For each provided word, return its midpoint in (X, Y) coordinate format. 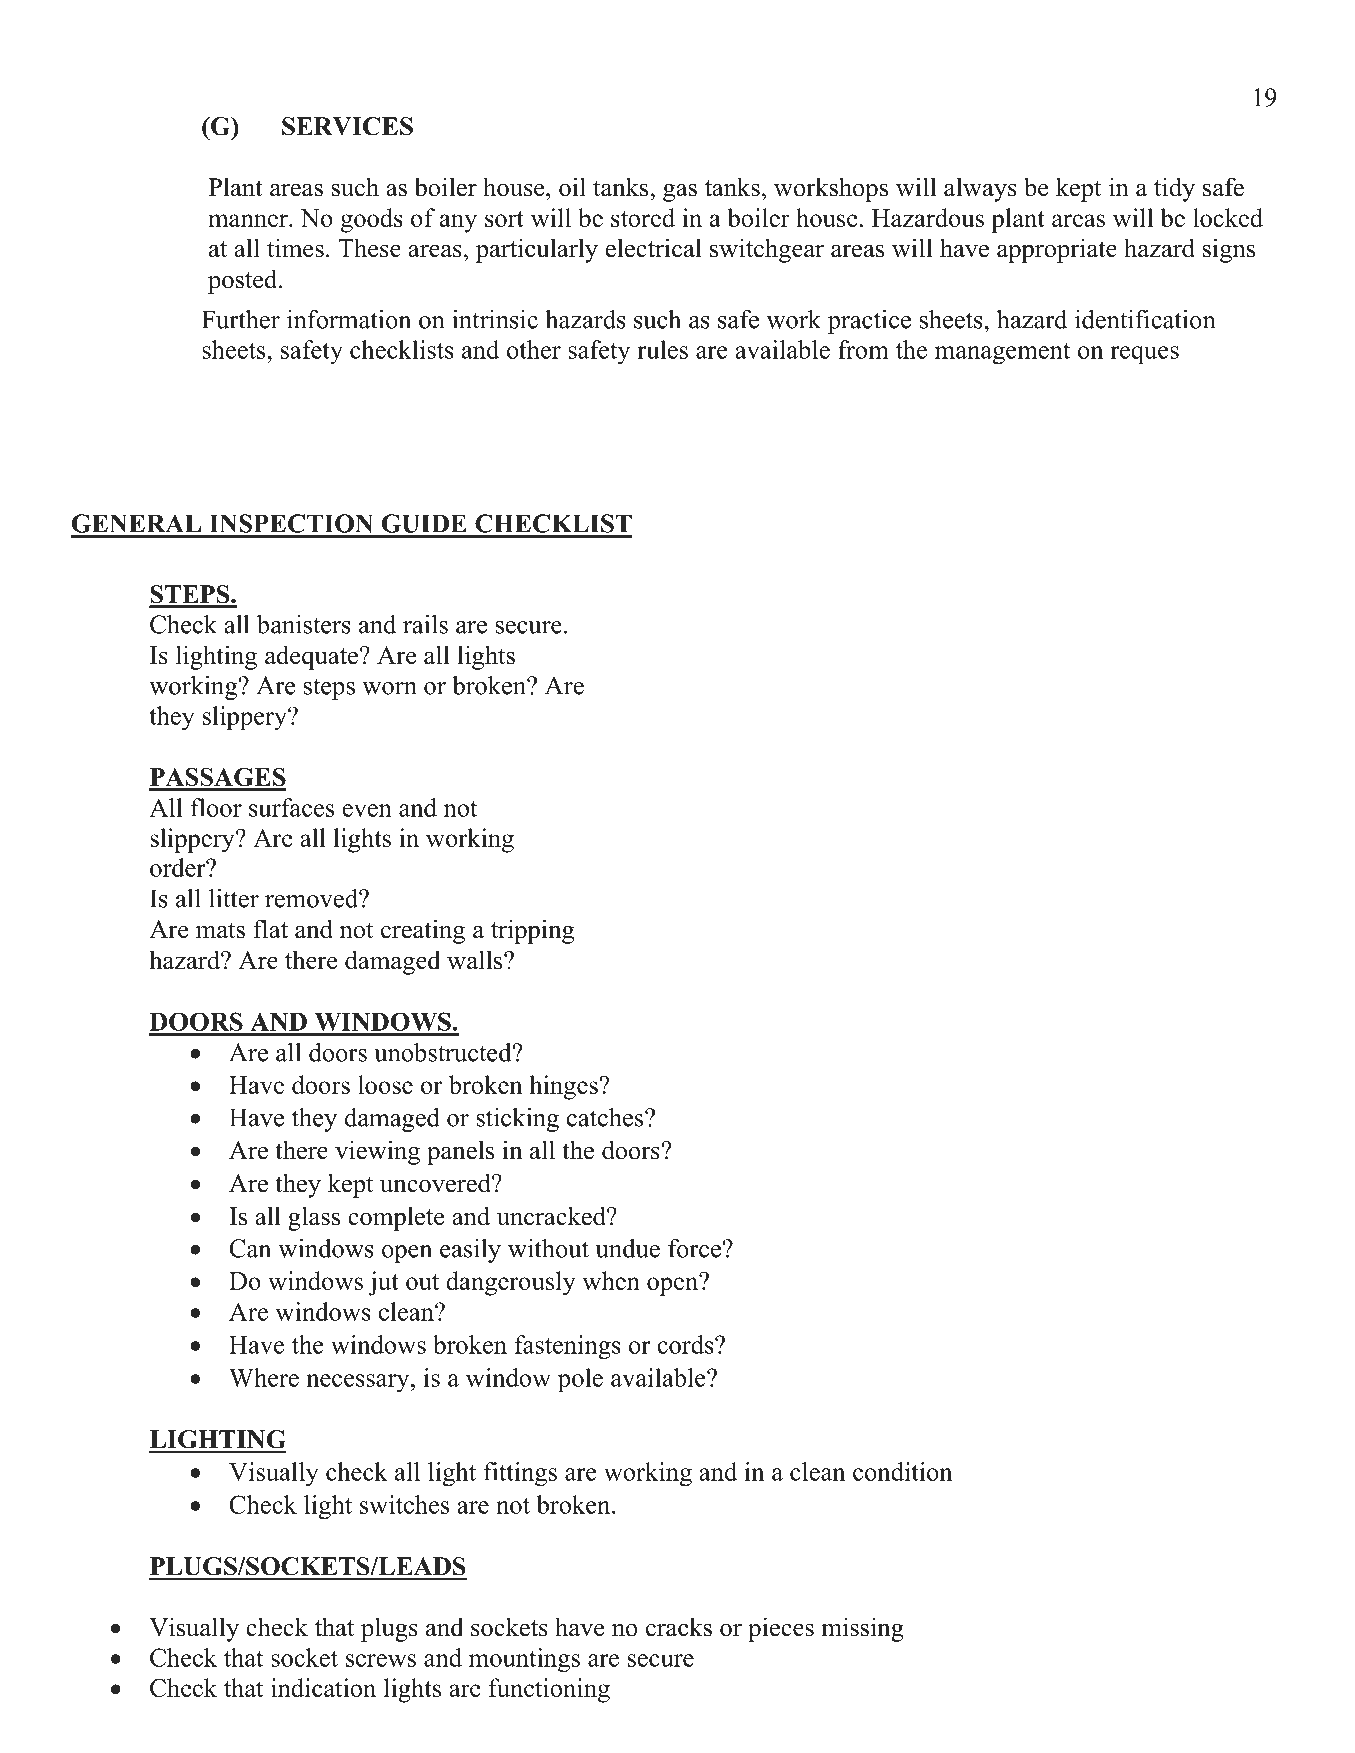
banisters (304, 624)
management (1002, 354)
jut (383, 1283)
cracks (679, 1627)
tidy (1174, 189)
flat (270, 929)
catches (606, 1117)
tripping (532, 931)
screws (381, 1660)
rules (662, 349)
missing (862, 1629)
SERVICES (347, 126)
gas (680, 192)
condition (903, 1471)
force (694, 1248)
